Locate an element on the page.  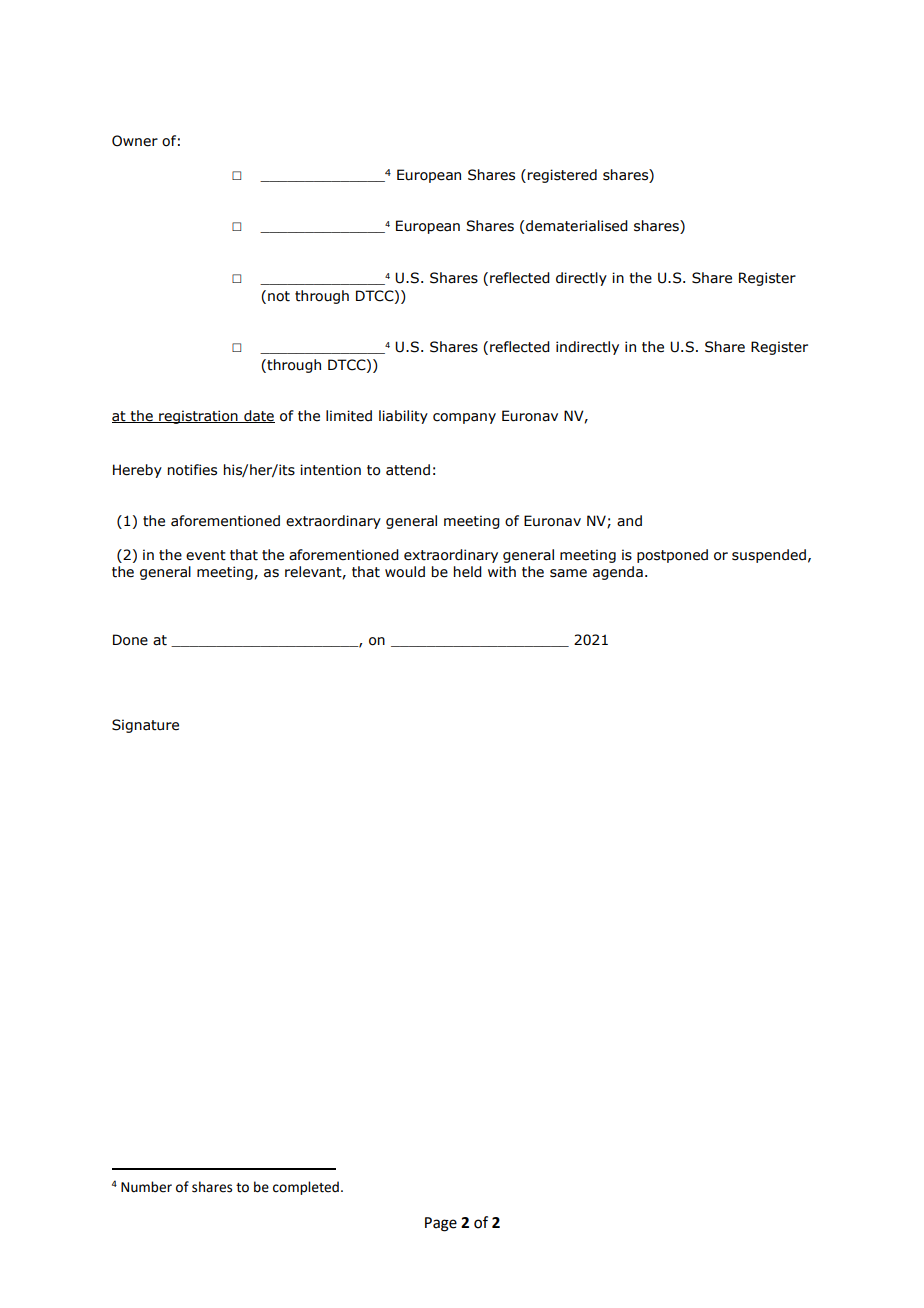
Number is located at coordinates (146, 1187).
